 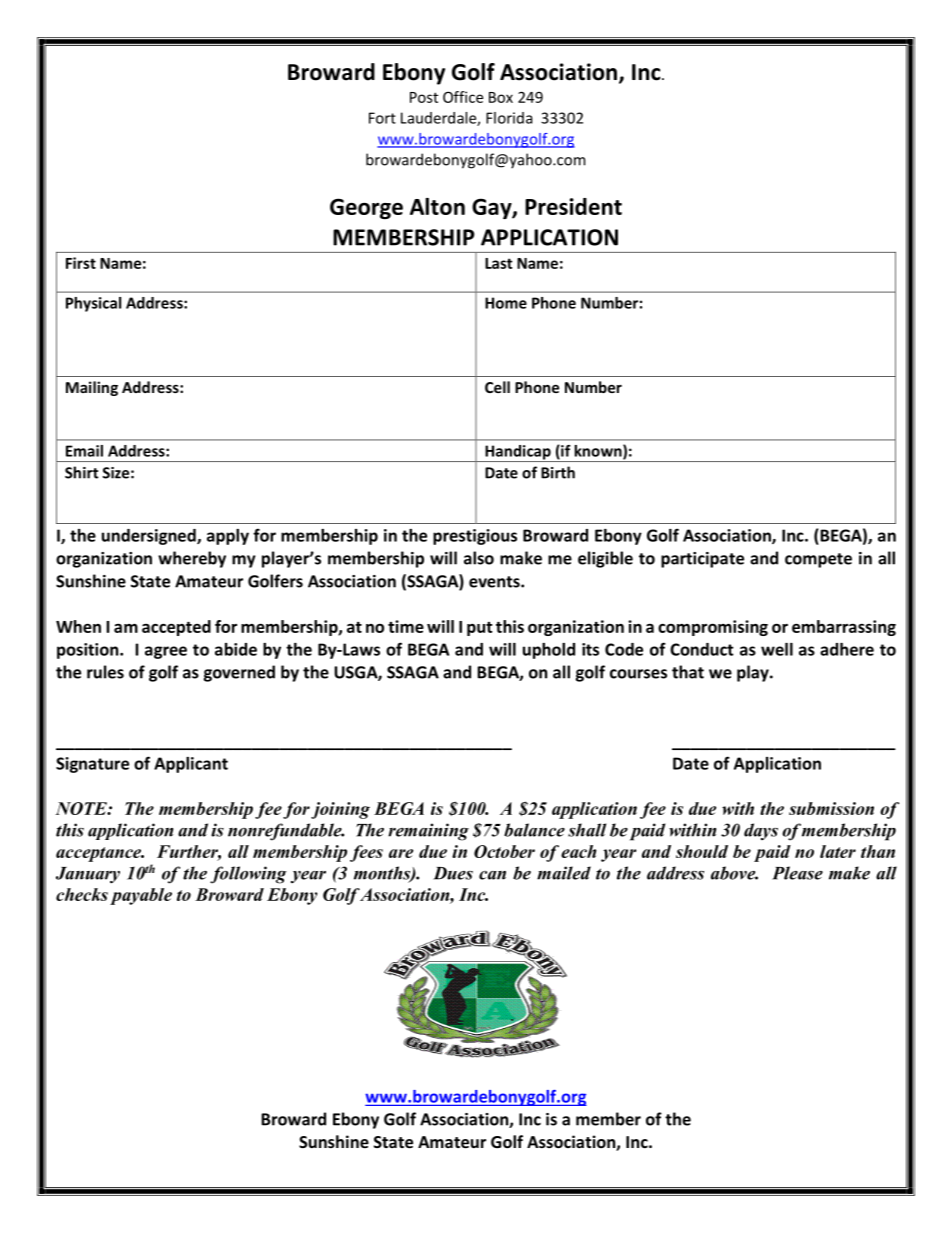 What do you see at coordinates (382, 118) in the screenshot?
I see `Fort` at bounding box center [382, 118].
